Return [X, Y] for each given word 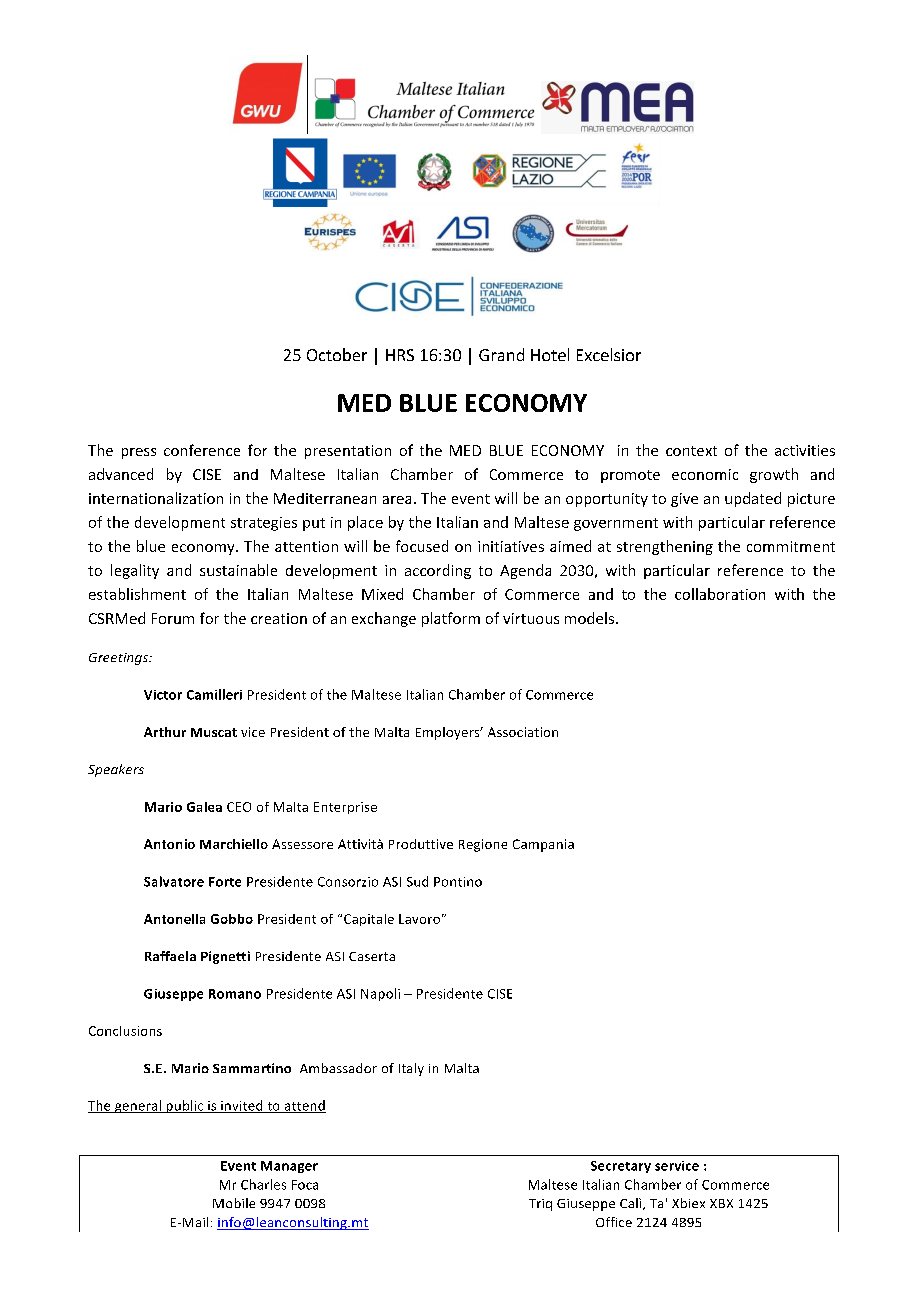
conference [202, 450]
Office [614, 1222]
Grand [501, 354]
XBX [721, 1203]
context [691, 451]
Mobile [234, 1203]
